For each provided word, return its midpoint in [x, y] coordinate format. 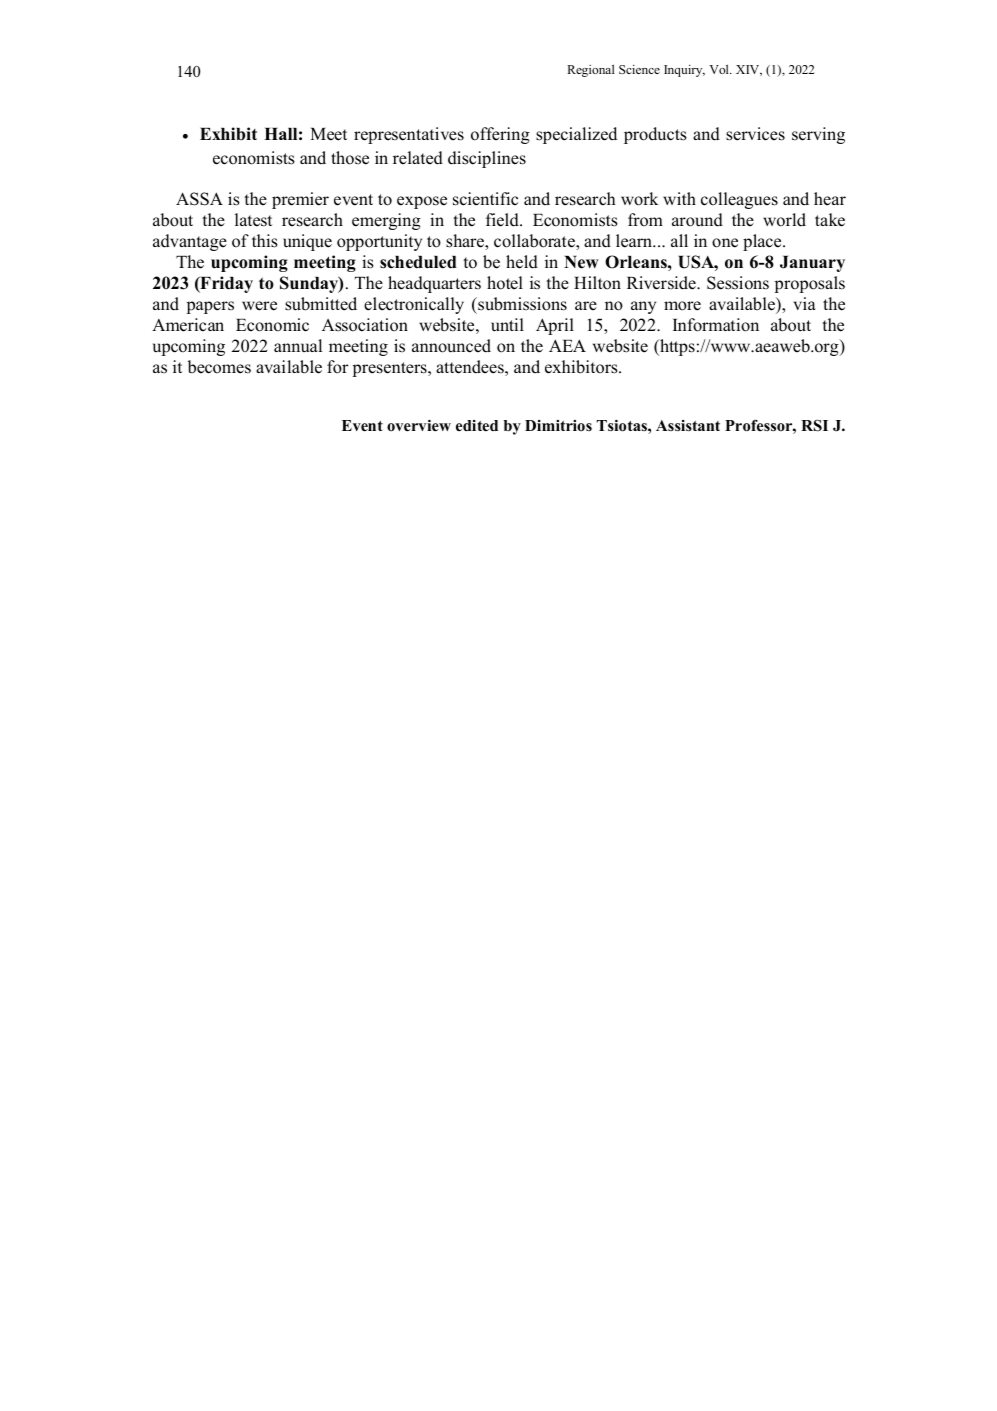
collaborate [535, 242]
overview [419, 425]
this [265, 241]
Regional [591, 71]
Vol [720, 69]
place [763, 242]
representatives [409, 135]
